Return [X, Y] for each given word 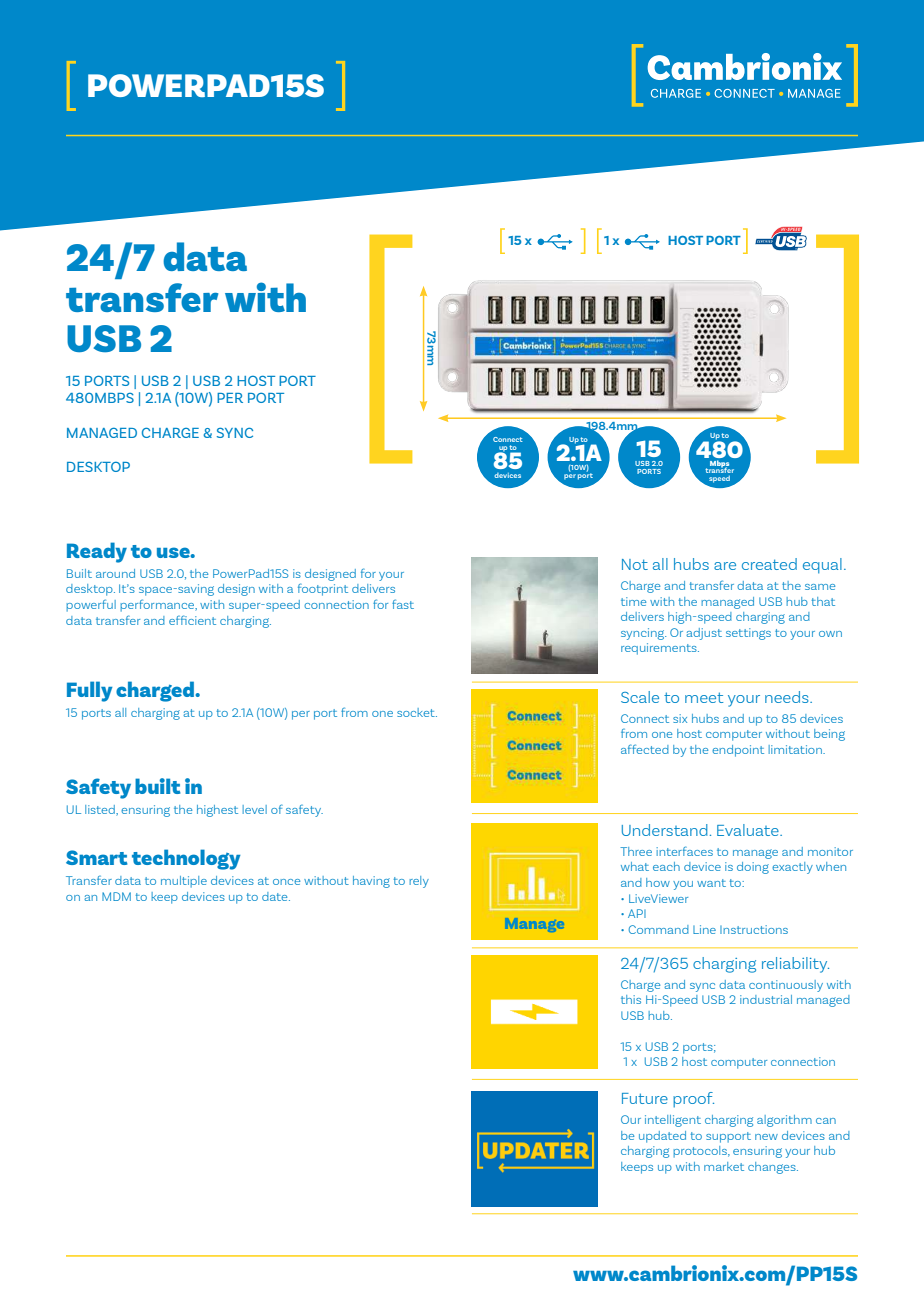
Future [645, 1098]
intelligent [673, 1121]
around [115, 573]
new [766, 1137]
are [725, 566]
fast [403, 604]
